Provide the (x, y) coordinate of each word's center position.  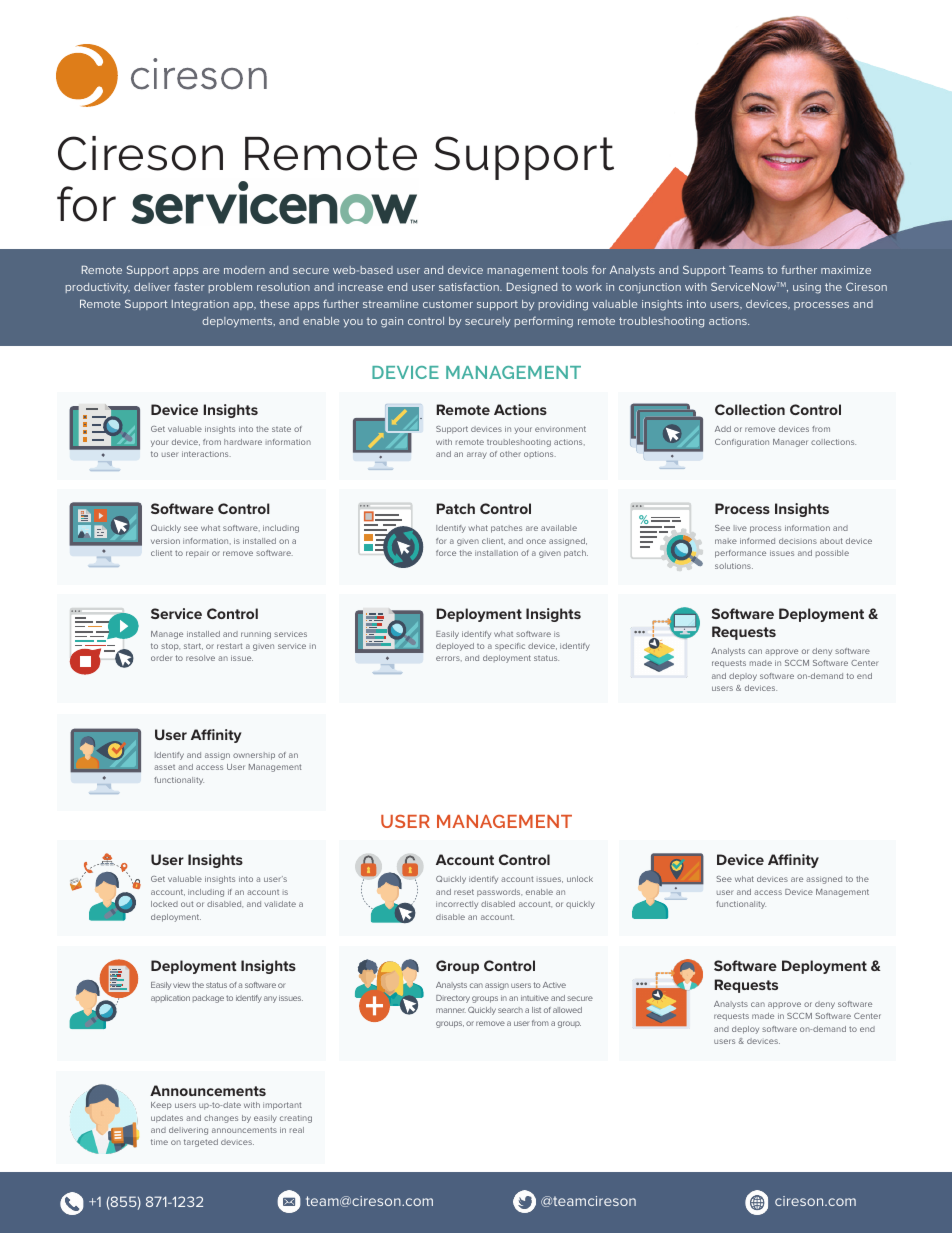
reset (464, 892)
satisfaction (470, 286)
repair (197, 554)
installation (496, 553)
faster (189, 286)
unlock (580, 879)
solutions (734, 566)
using (807, 288)
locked (164, 904)
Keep (161, 1106)
